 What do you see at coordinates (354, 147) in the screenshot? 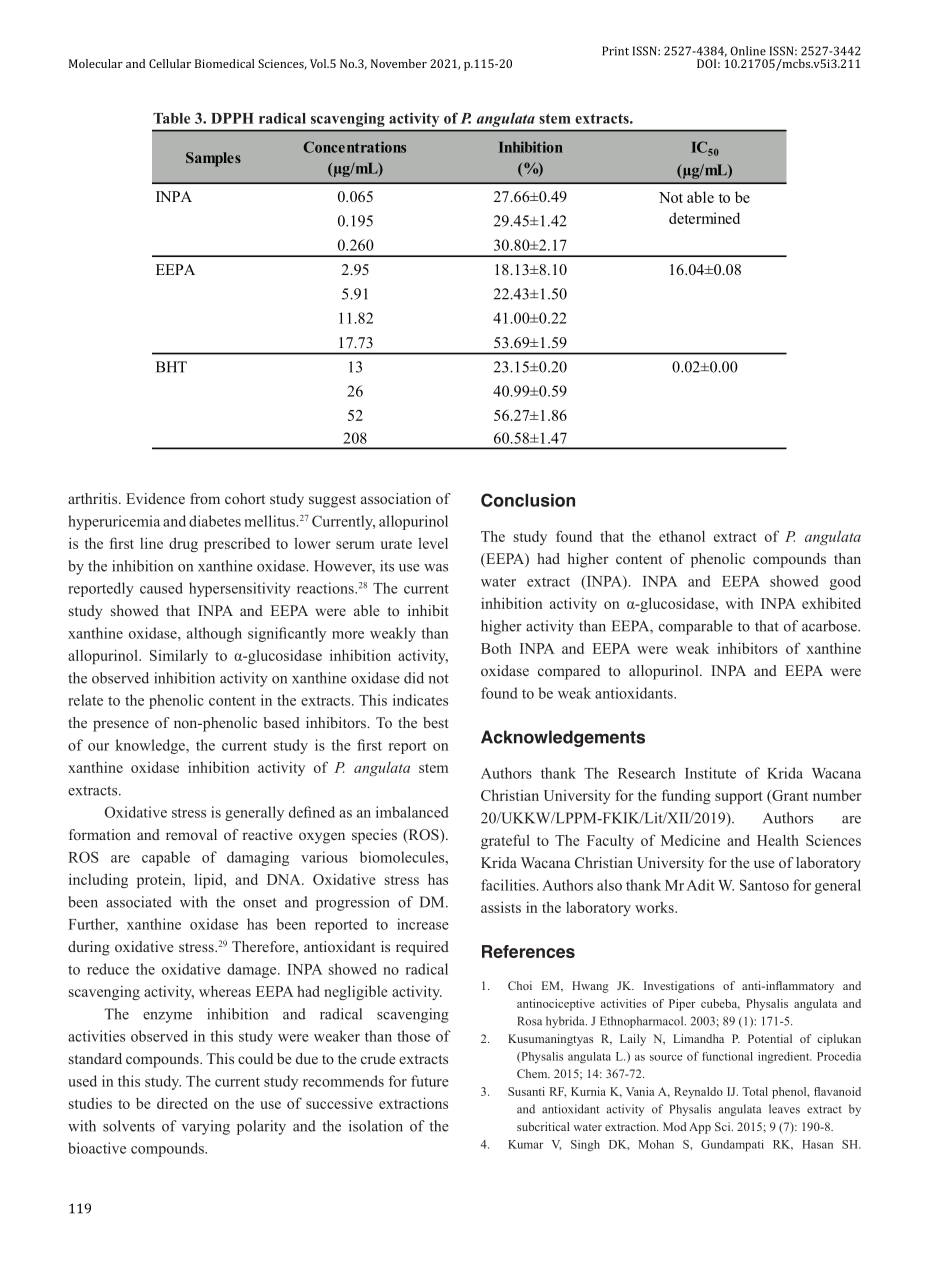
I see `Concentrations` at bounding box center [354, 147].
